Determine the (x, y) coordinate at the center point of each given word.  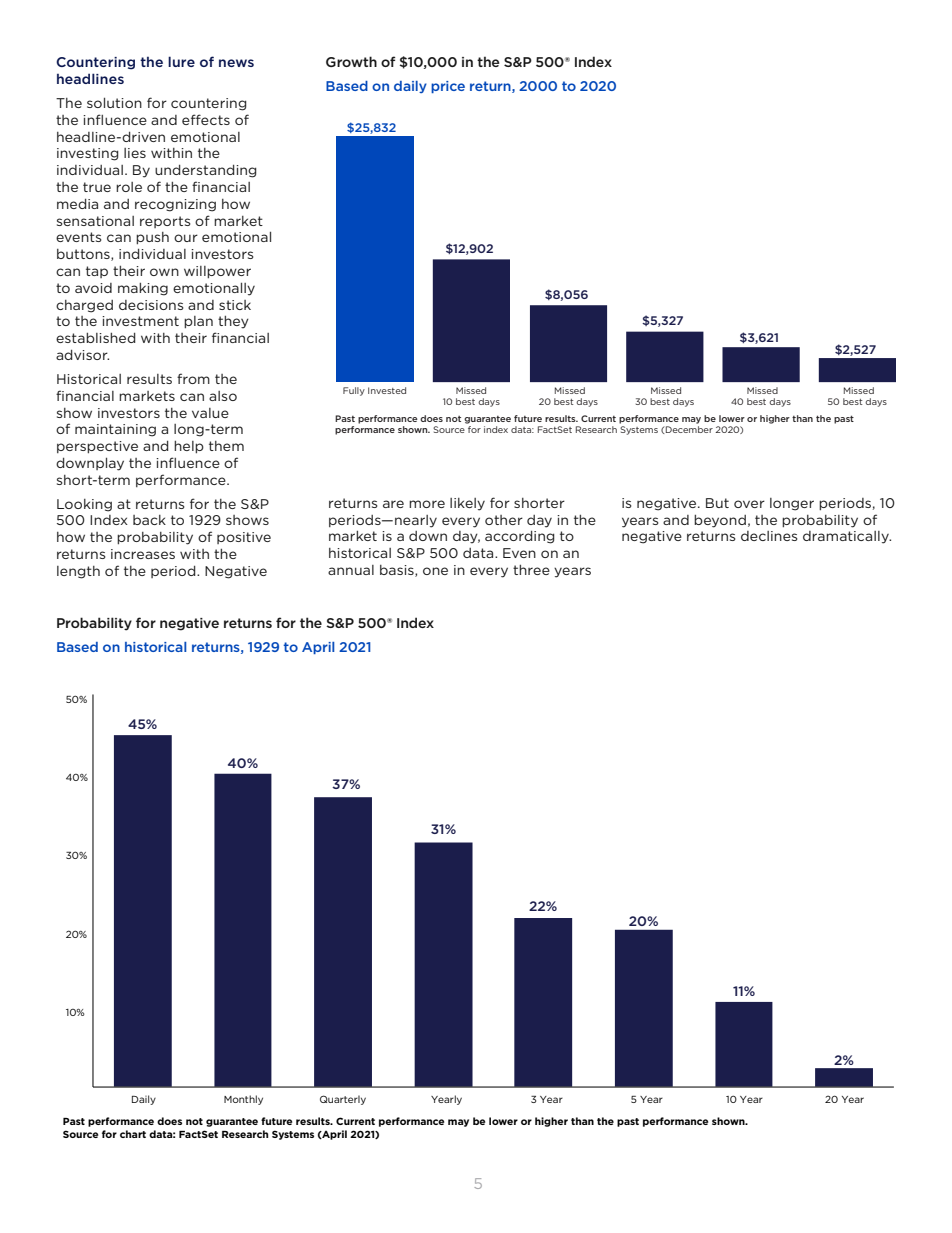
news (236, 63)
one (435, 571)
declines (769, 536)
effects (206, 119)
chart (133, 1134)
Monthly (243, 1100)
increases (143, 554)
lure (181, 61)
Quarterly (343, 1100)
